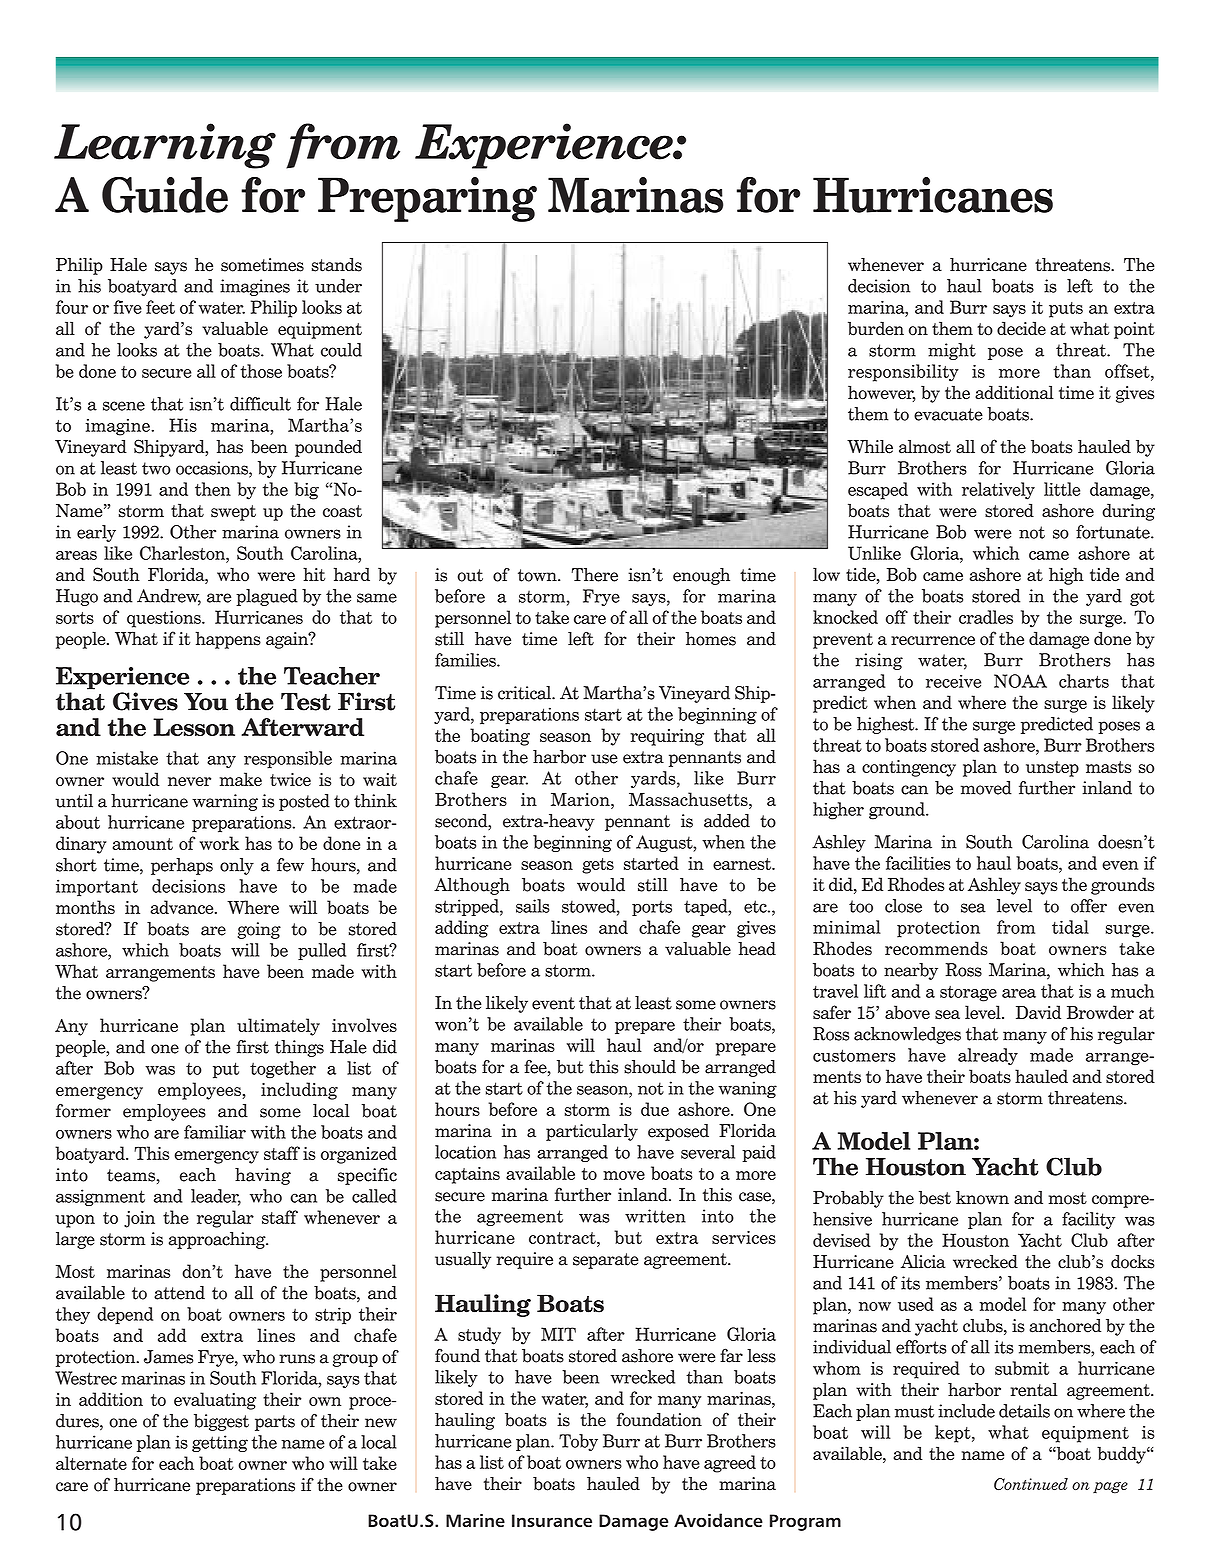  What do you see at coordinates (650, 1067) in the screenshot?
I see `should` at bounding box center [650, 1067].
